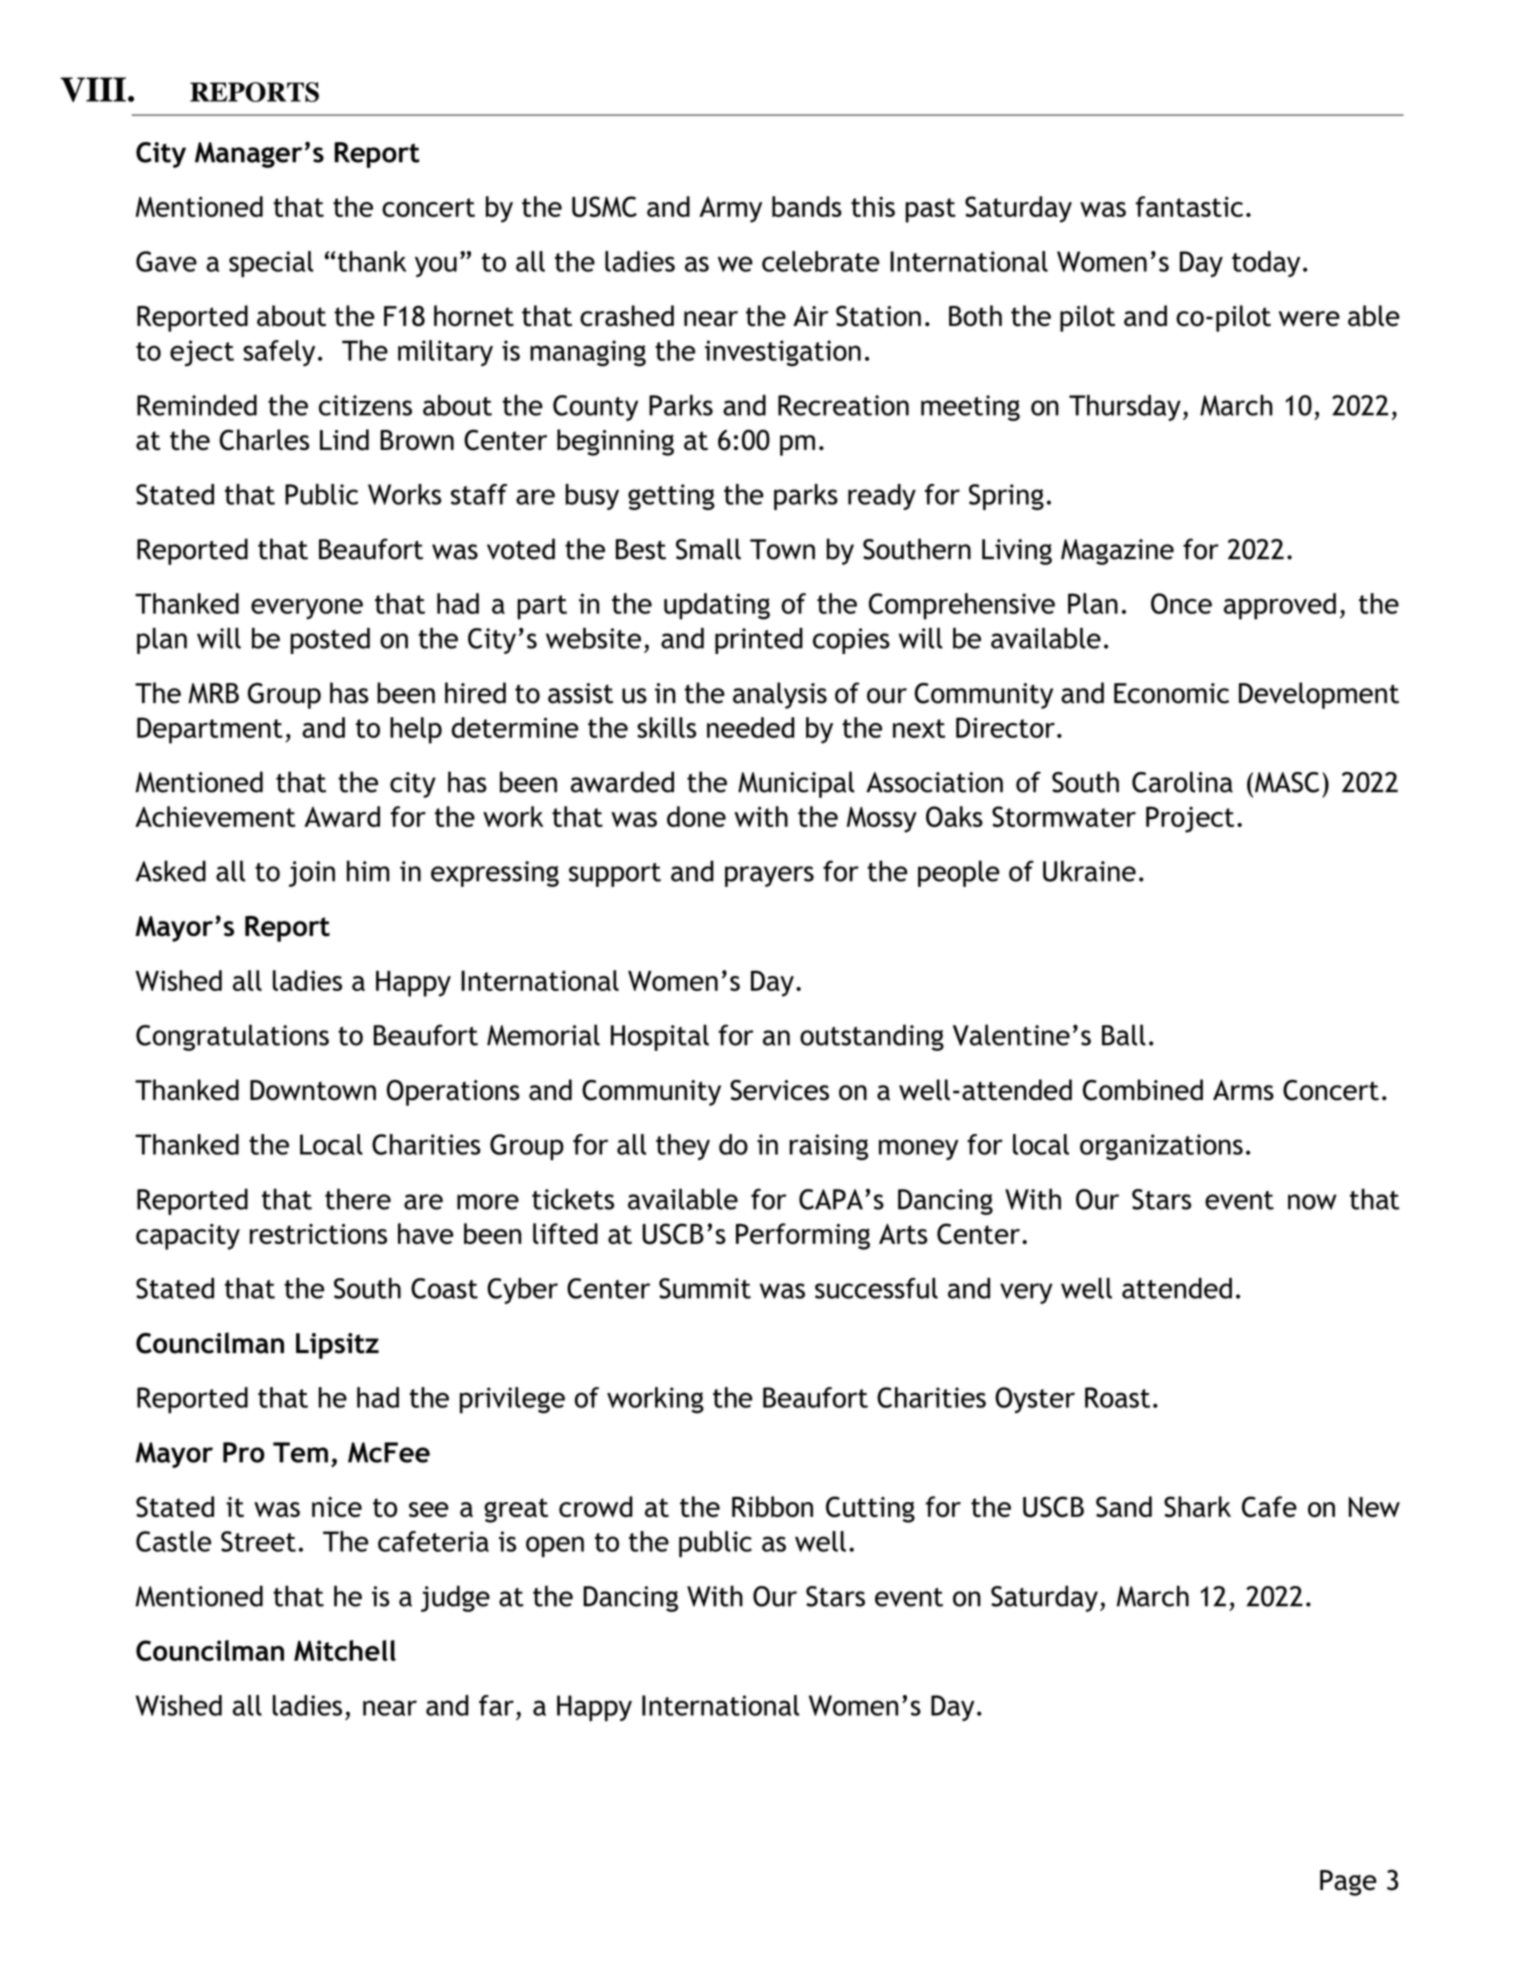  I want to click on Hospital, so click(660, 1037).
